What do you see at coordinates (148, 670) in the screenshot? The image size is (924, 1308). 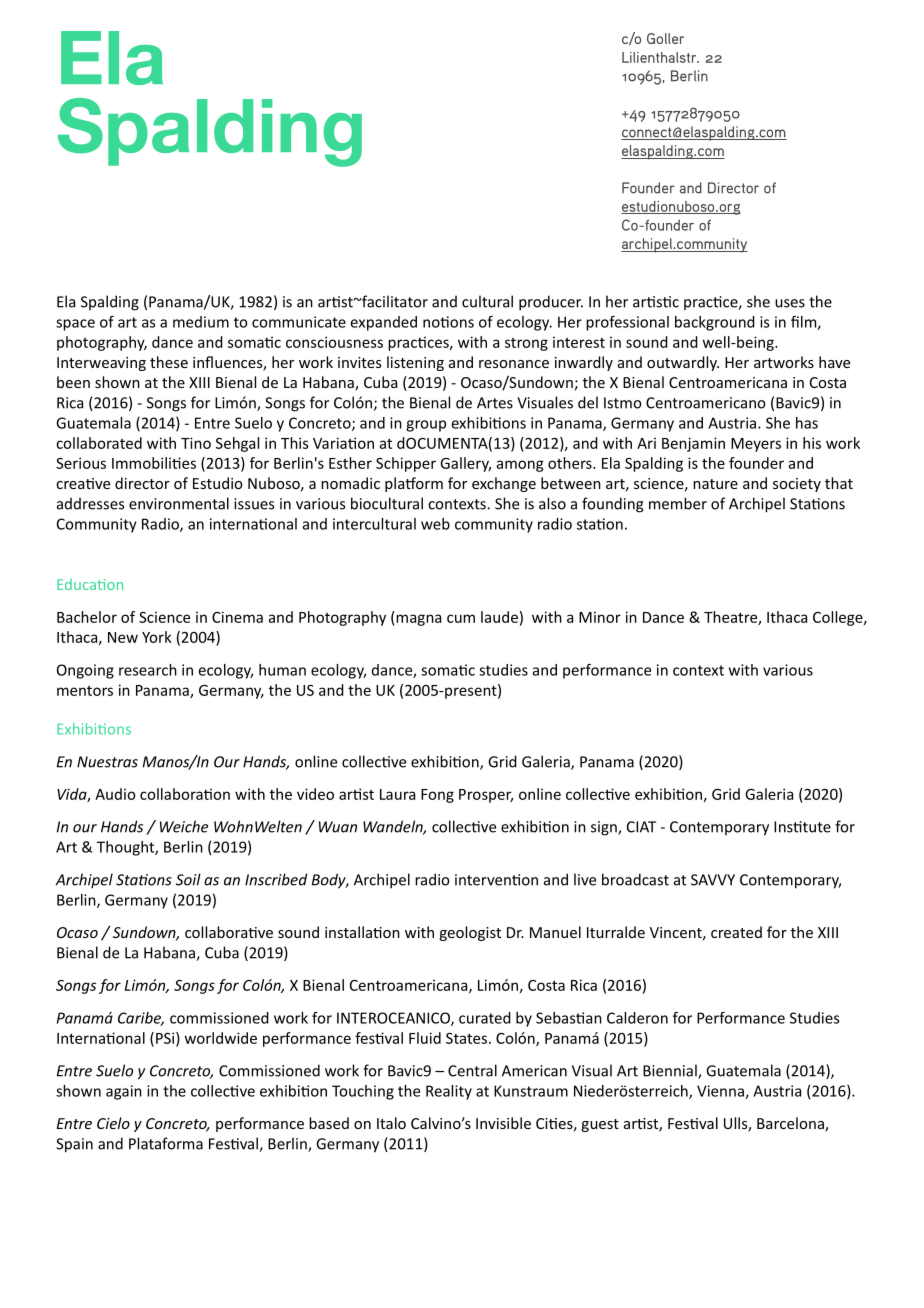 I see `research` at bounding box center [148, 670].
